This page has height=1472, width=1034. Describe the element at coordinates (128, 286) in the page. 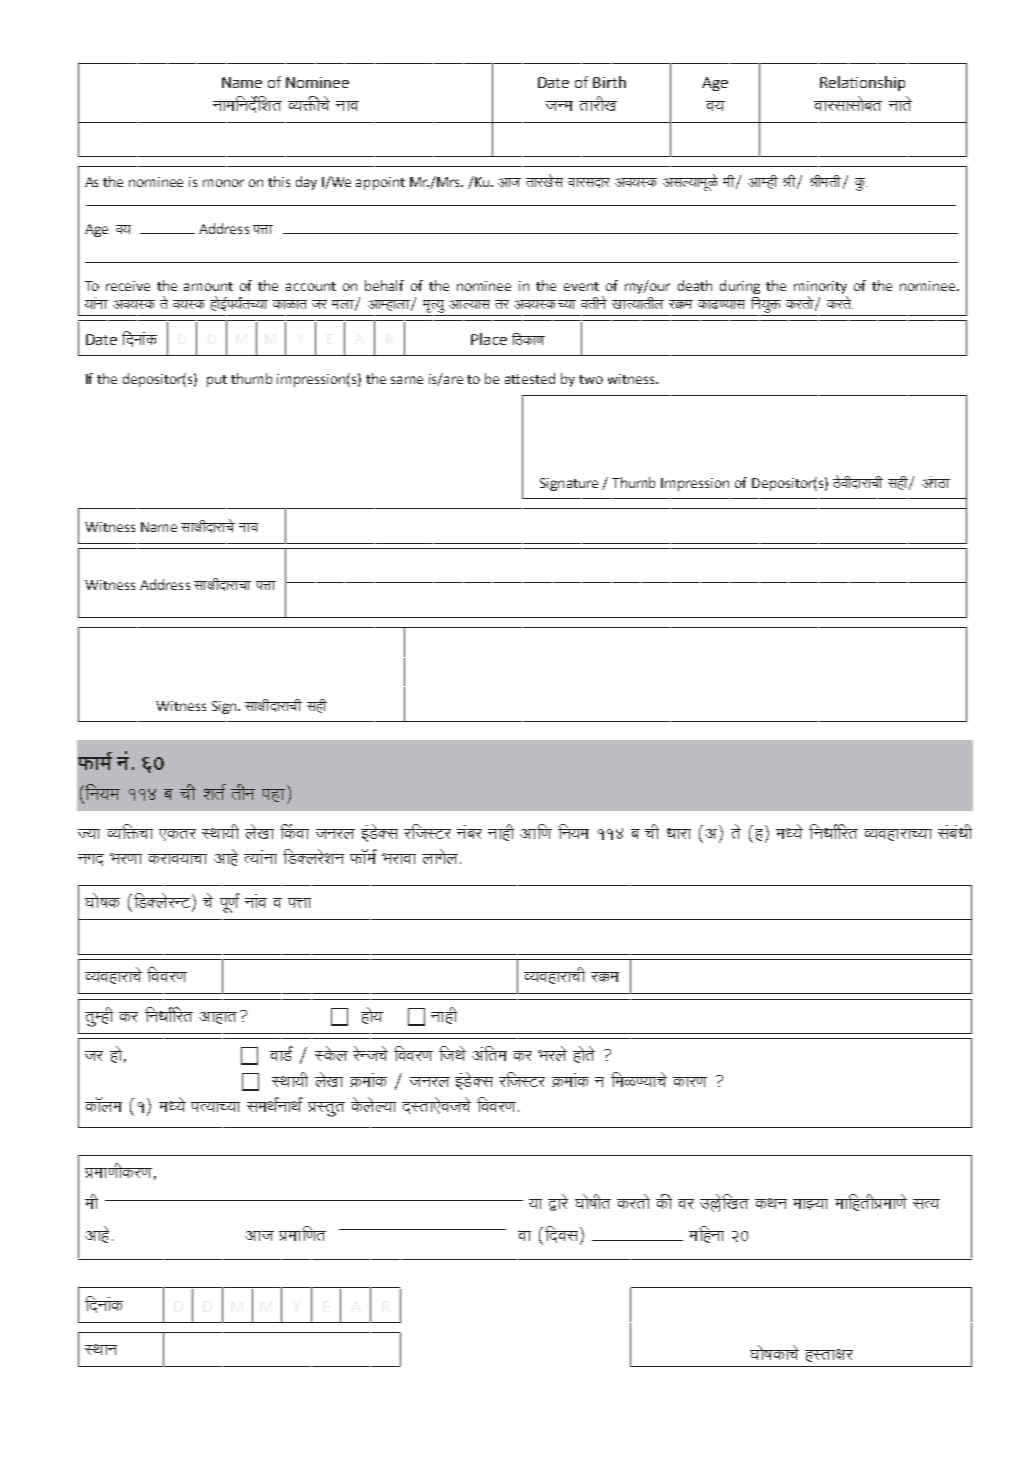

I see `receive` at that location.
